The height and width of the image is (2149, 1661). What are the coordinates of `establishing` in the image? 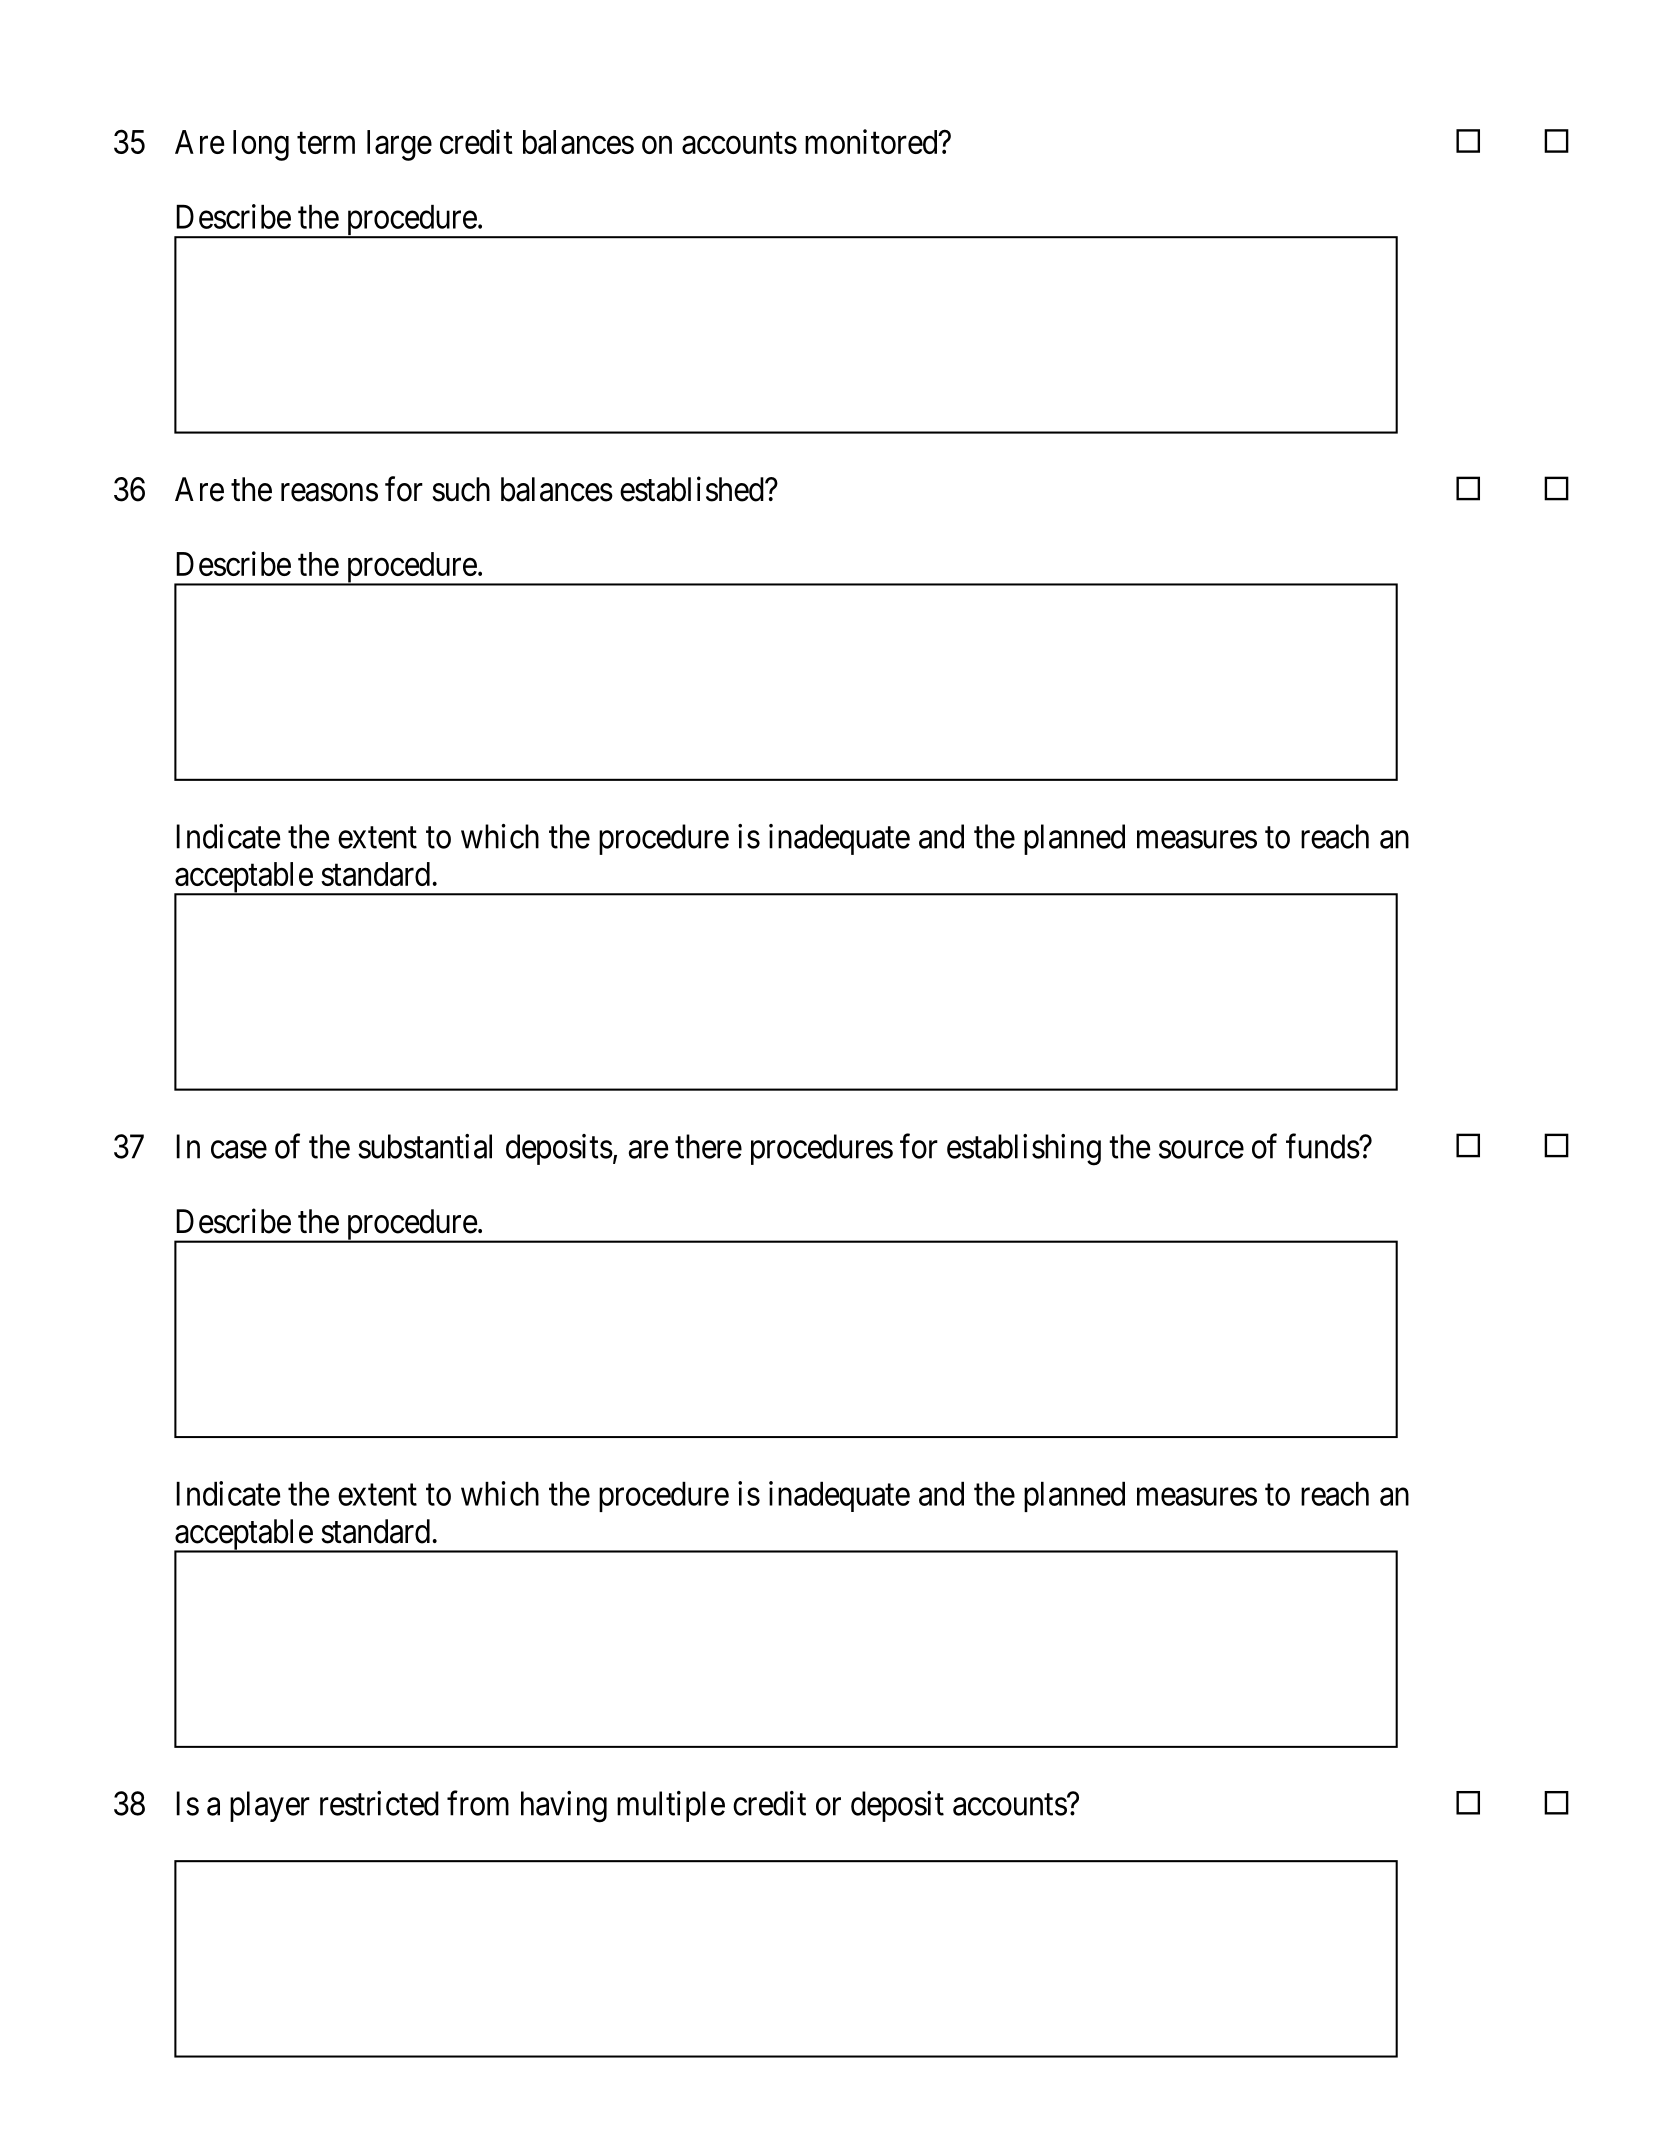 It's located at (1024, 1150).
